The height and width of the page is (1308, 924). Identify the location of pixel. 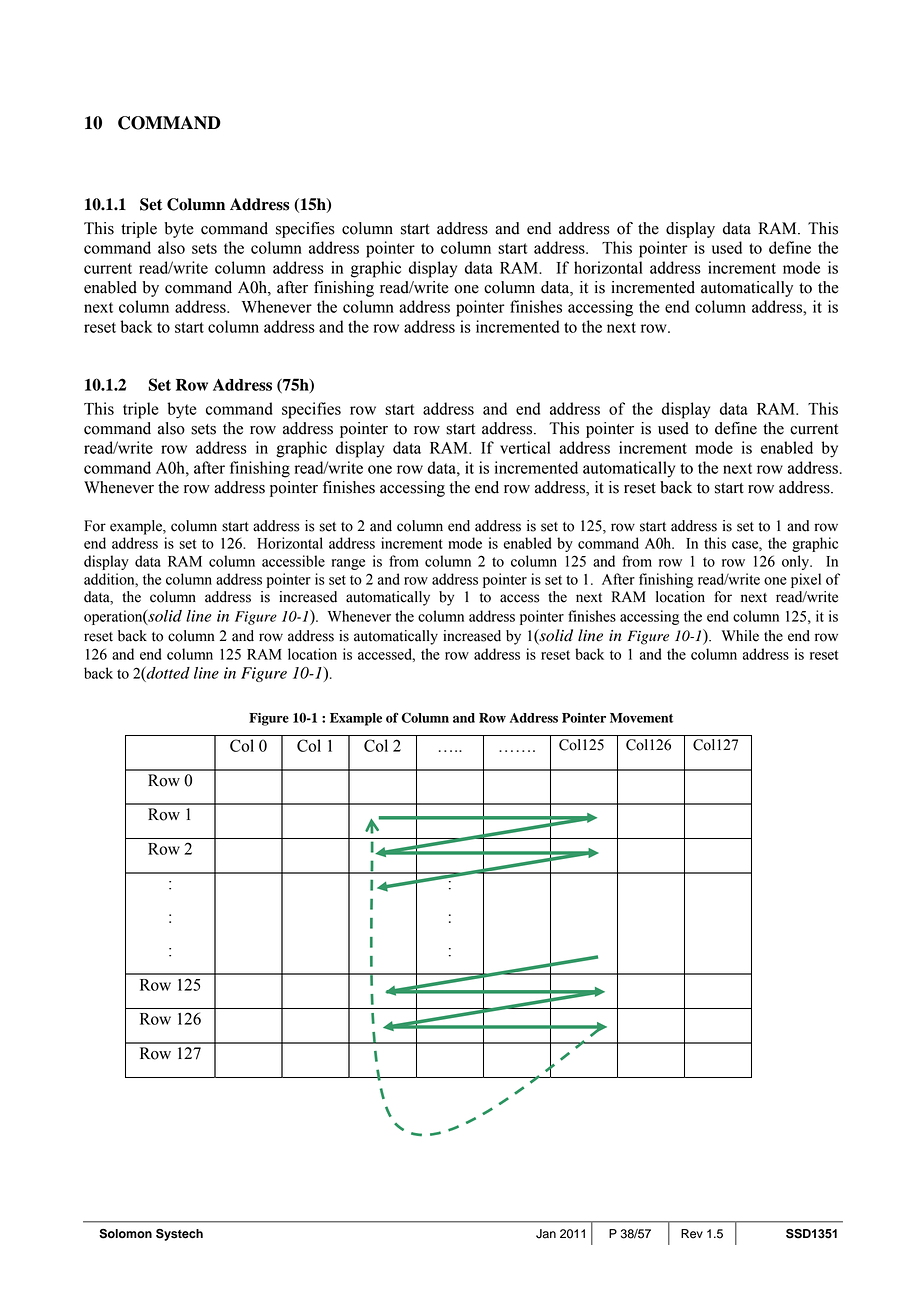
(806, 580).
